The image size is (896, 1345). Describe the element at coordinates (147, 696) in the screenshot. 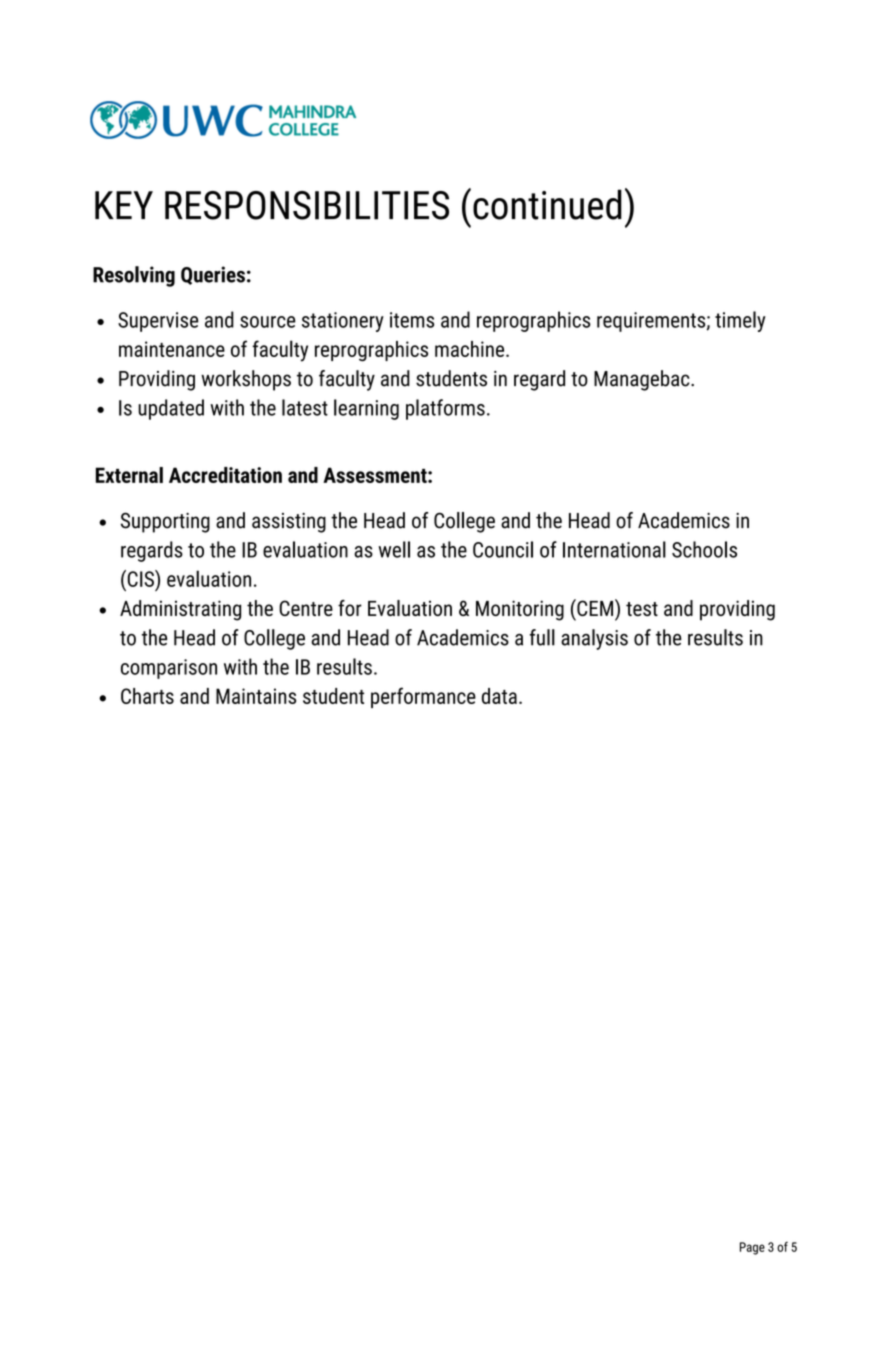

I see `Charts` at that location.
